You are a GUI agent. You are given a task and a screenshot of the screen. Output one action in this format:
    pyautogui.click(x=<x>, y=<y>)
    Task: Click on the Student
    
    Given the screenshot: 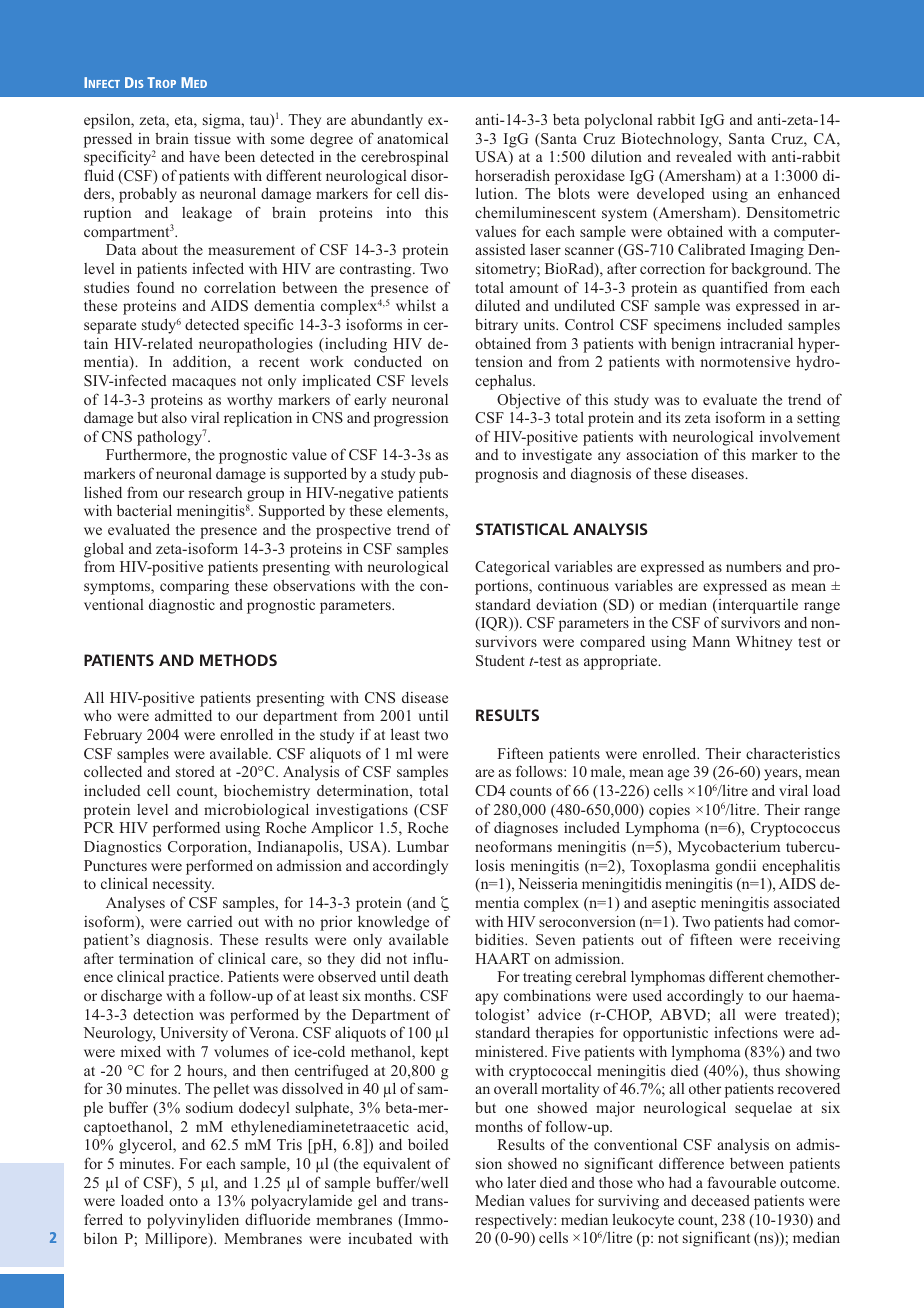 What is the action you would take?
    pyautogui.click(x=500, y=660)
